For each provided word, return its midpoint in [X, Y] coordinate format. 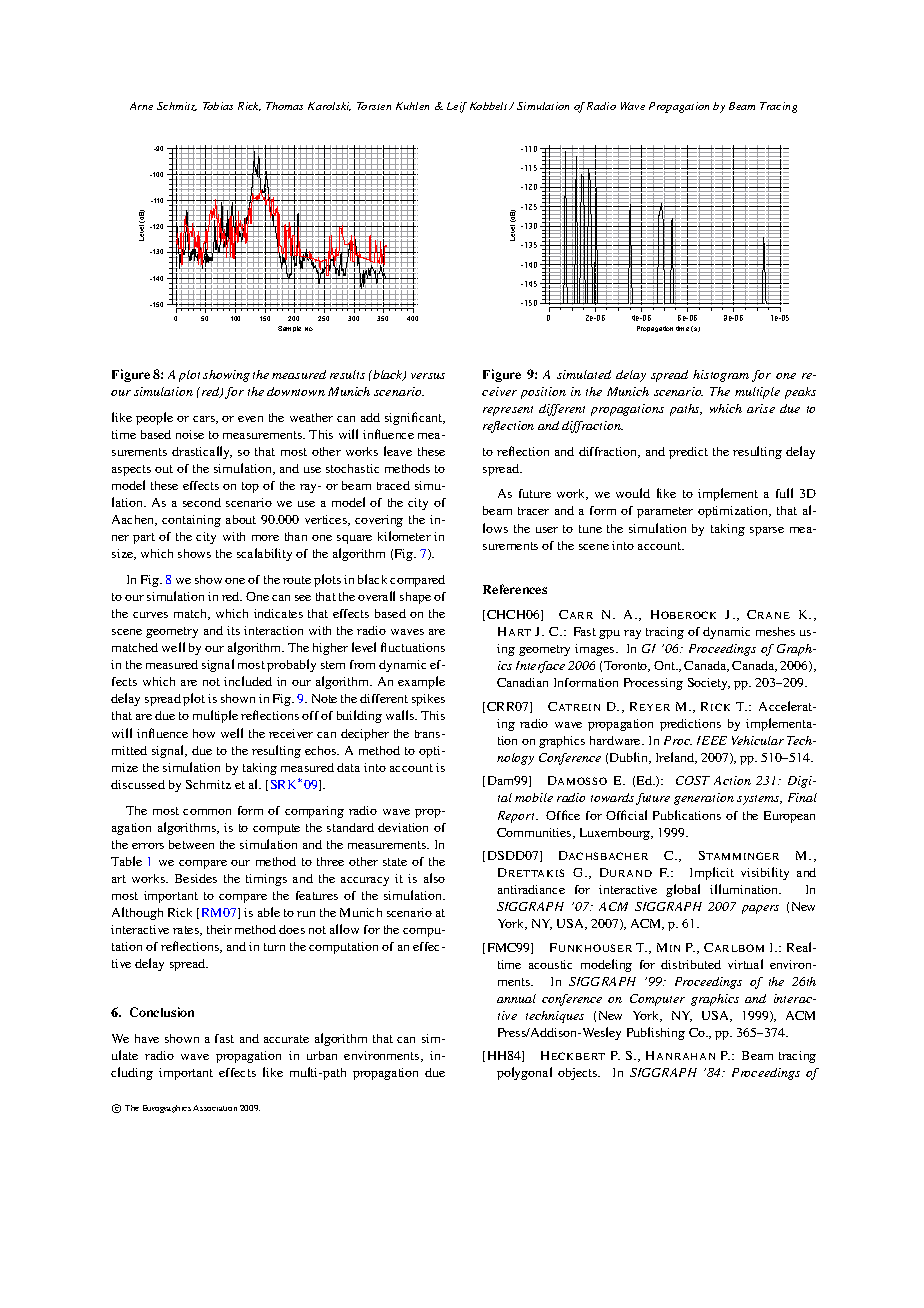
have [147, 1038]
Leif [457, 107]
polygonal [524, 1073]
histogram [721, 376]
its [233, 630]
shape [415, 598]
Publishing [656, 1033]
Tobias [218, 106]
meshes [775, 631]
